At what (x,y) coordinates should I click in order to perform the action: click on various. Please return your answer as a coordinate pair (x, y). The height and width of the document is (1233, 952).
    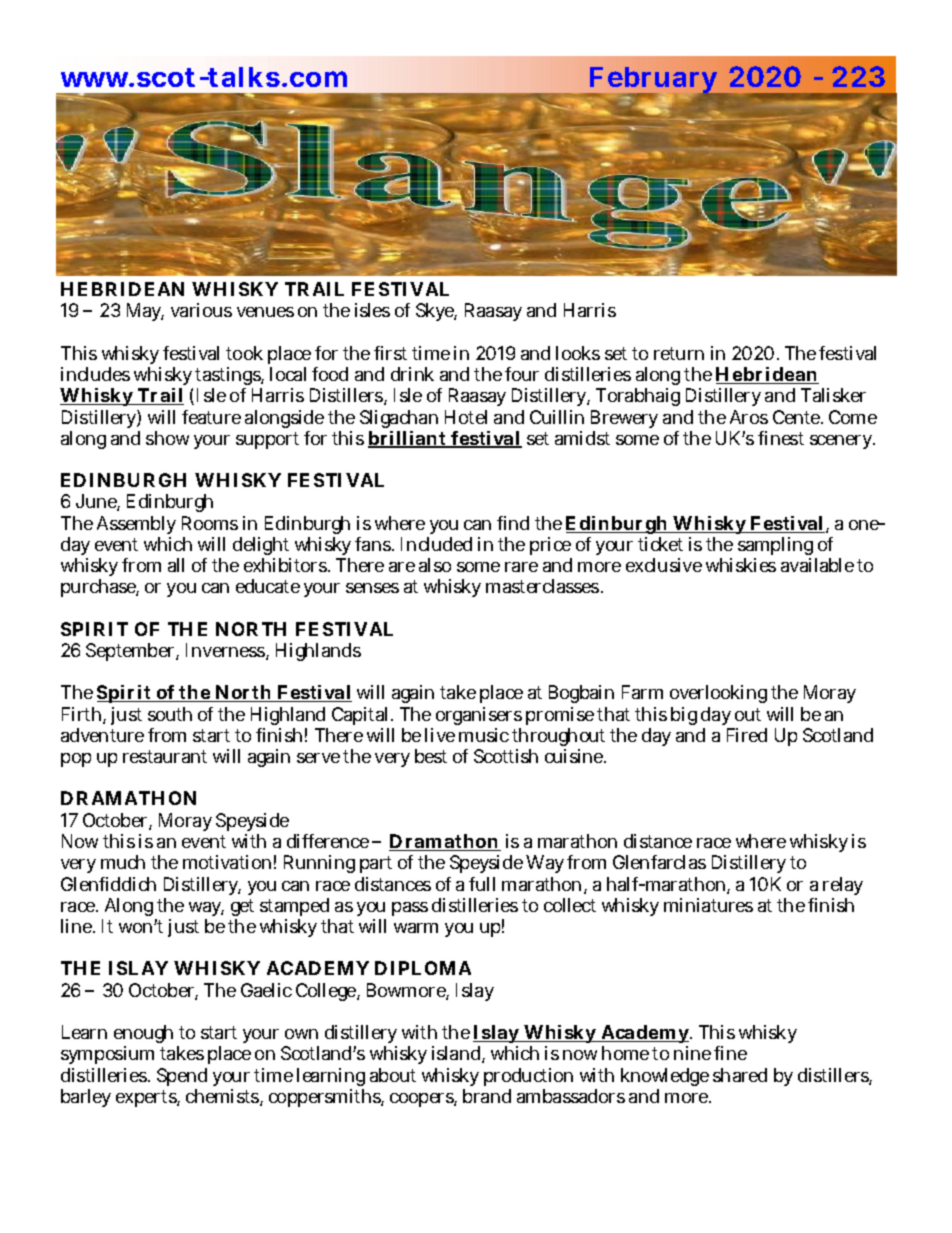
    Looking at the image, I should click on (201, 310).
